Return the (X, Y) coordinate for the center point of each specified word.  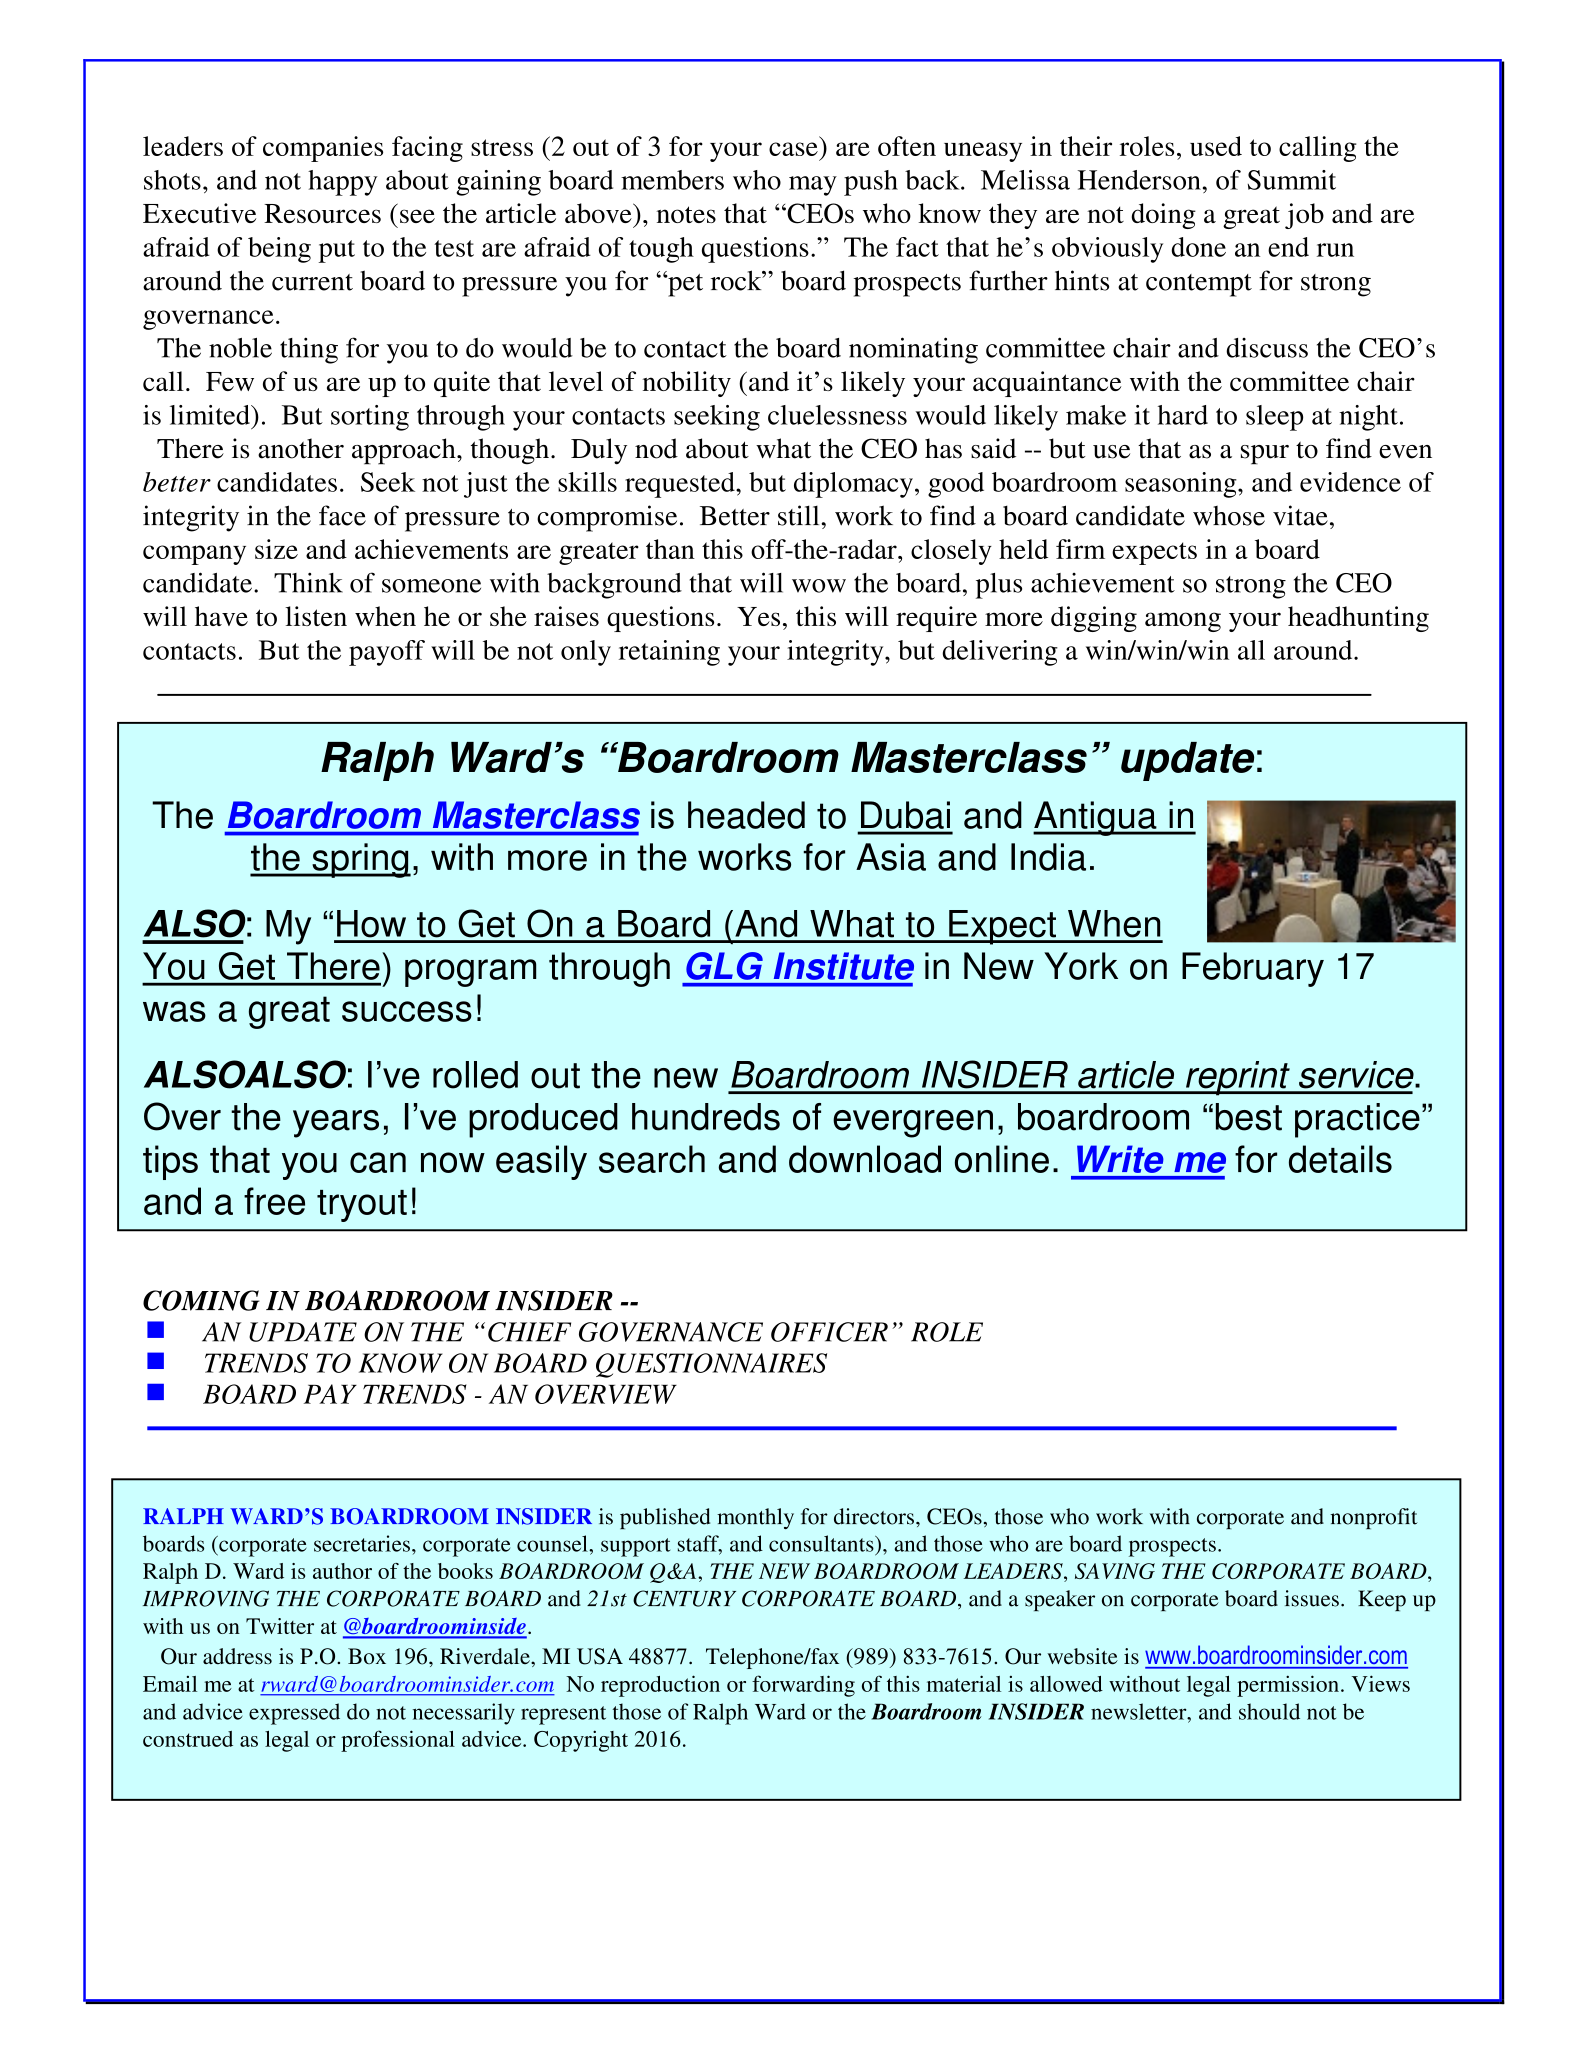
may (813, 186)
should (1269, 1711)
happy (343, 183)
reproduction (660, 1686)
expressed (294, 1714)
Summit (1292, 180)
